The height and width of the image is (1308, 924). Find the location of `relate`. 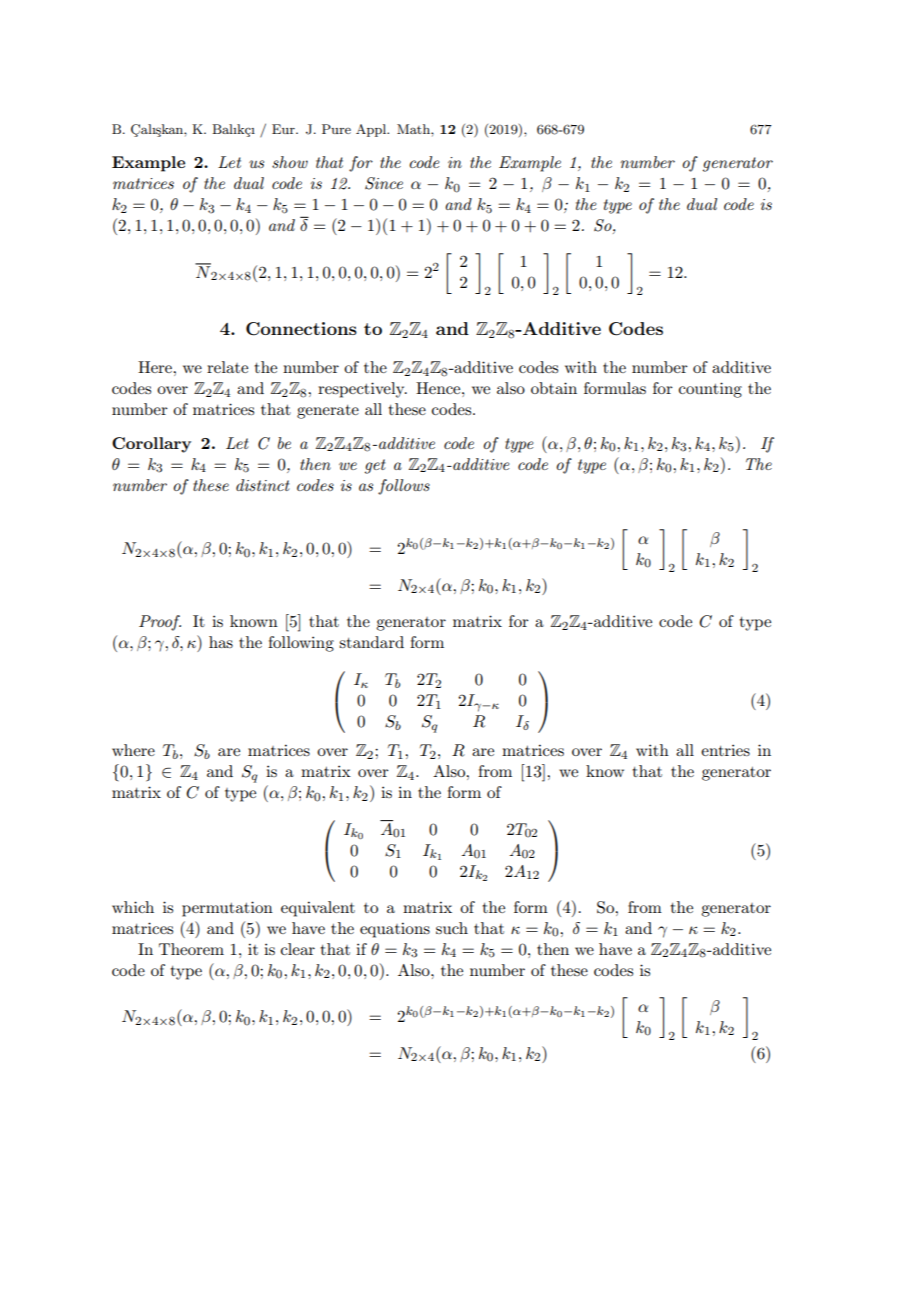

relate is located at coordinates (227, 367).
